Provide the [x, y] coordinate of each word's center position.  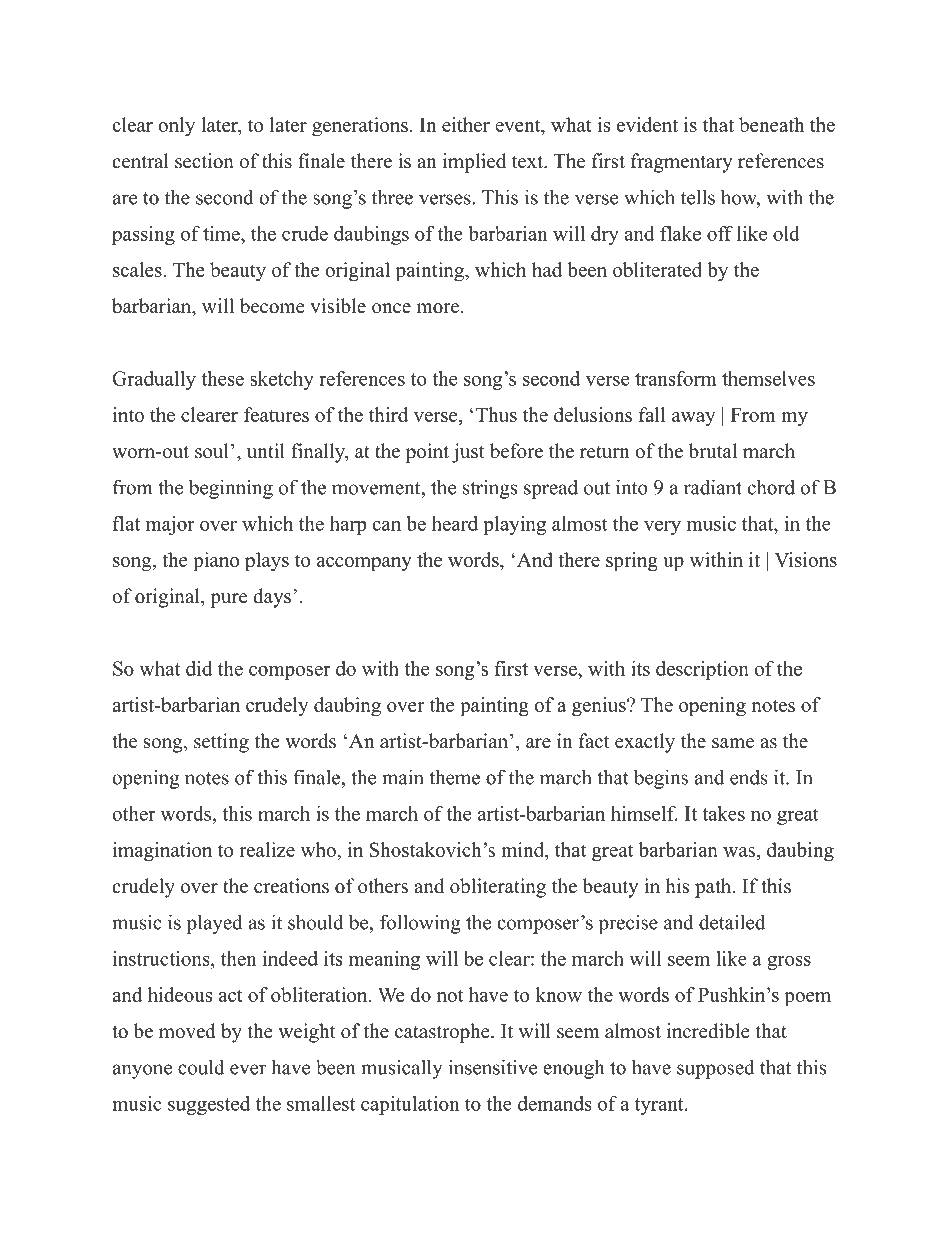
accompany [364, 564]
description [702, 670]
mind [524, 849]
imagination [162, 852]
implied [474, 163]
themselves [768, 378]
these [222, 378]
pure [228, 600]
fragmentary [682, 163]
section [204, 161]
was [739, 852]
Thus [495, 414]
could [201, 1067]
